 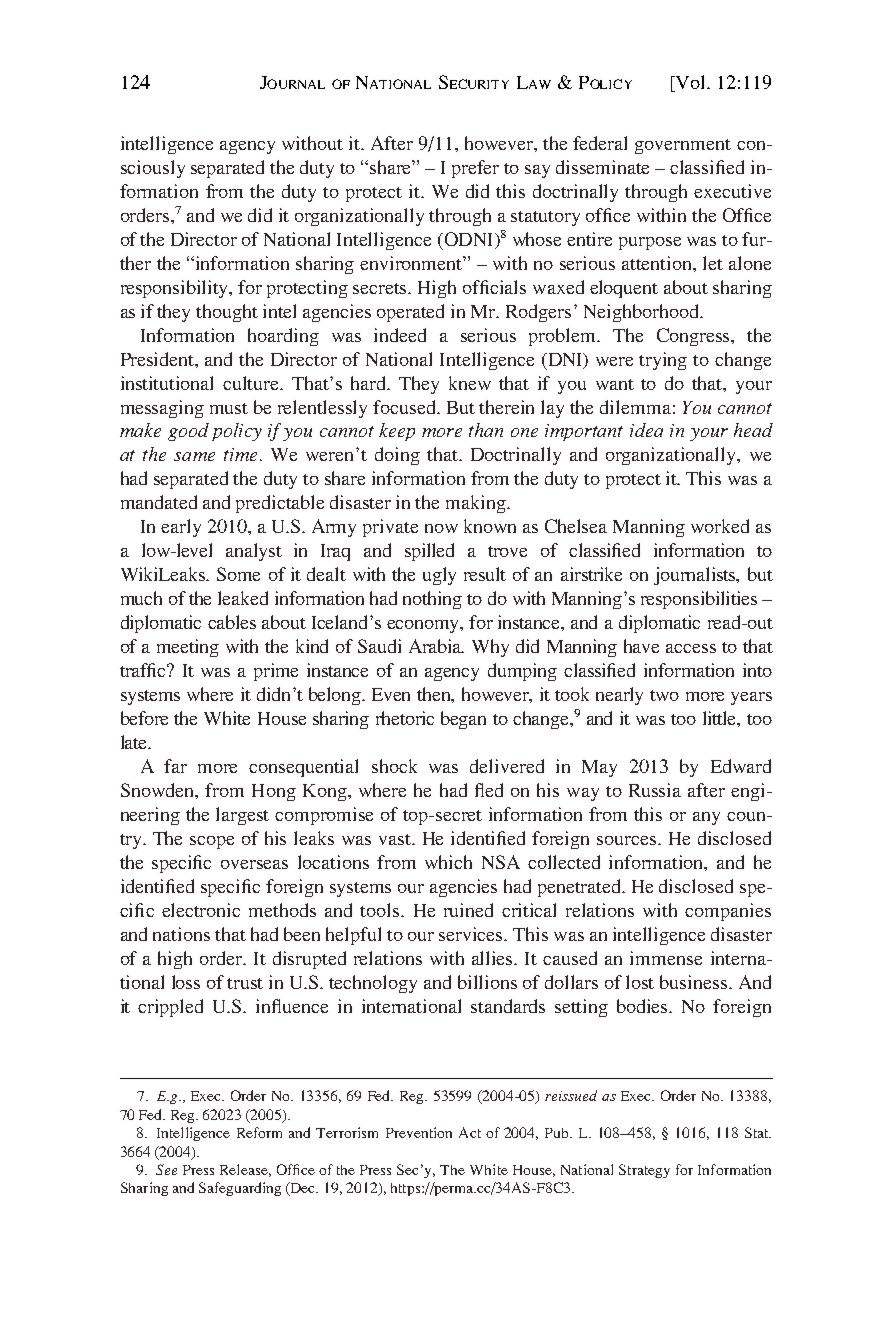 I want to click on See, so click(x=166, y=1169).
